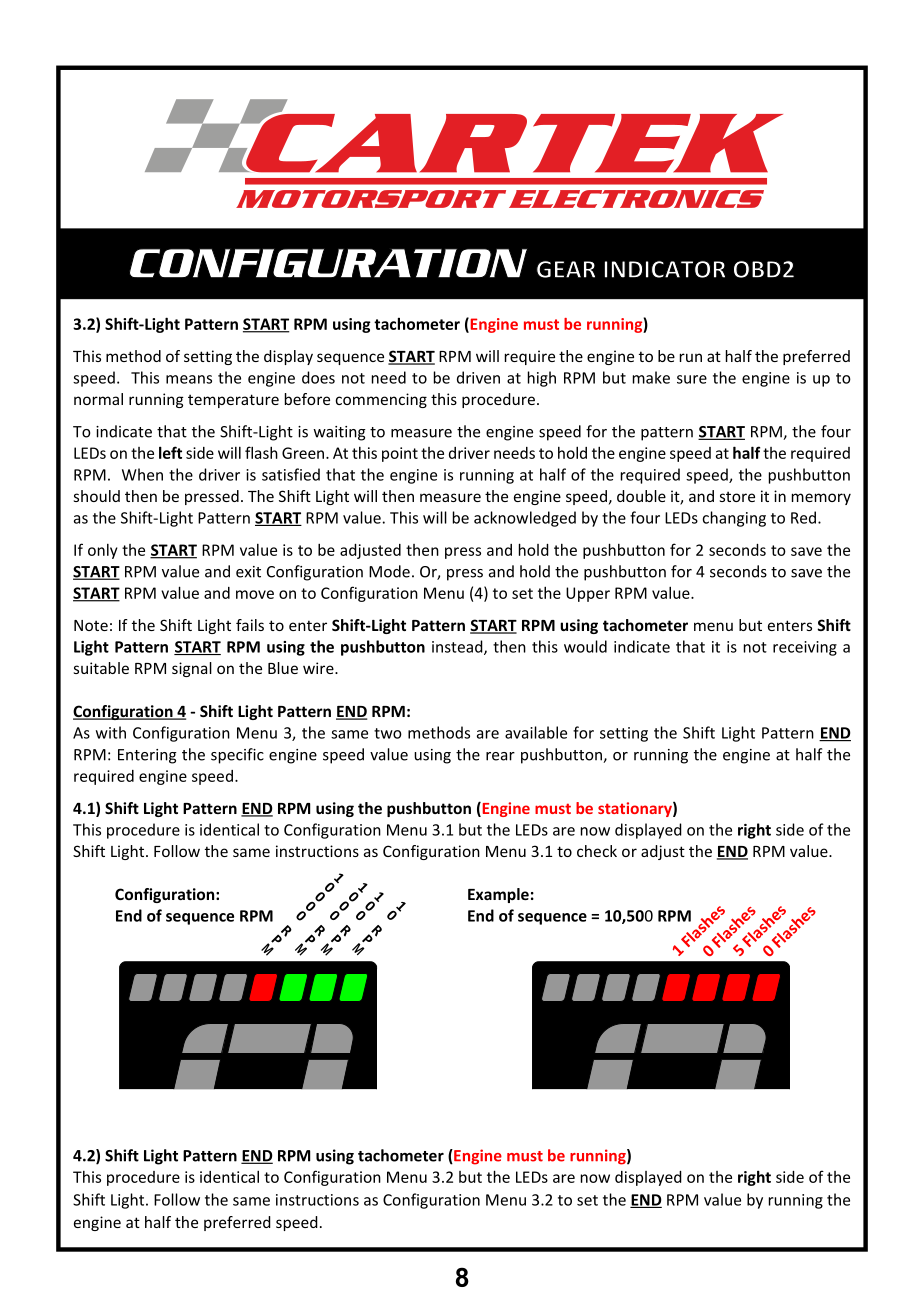 The image size is (924, 1311). I want to click on INDICATOR, so click(665, 269).
